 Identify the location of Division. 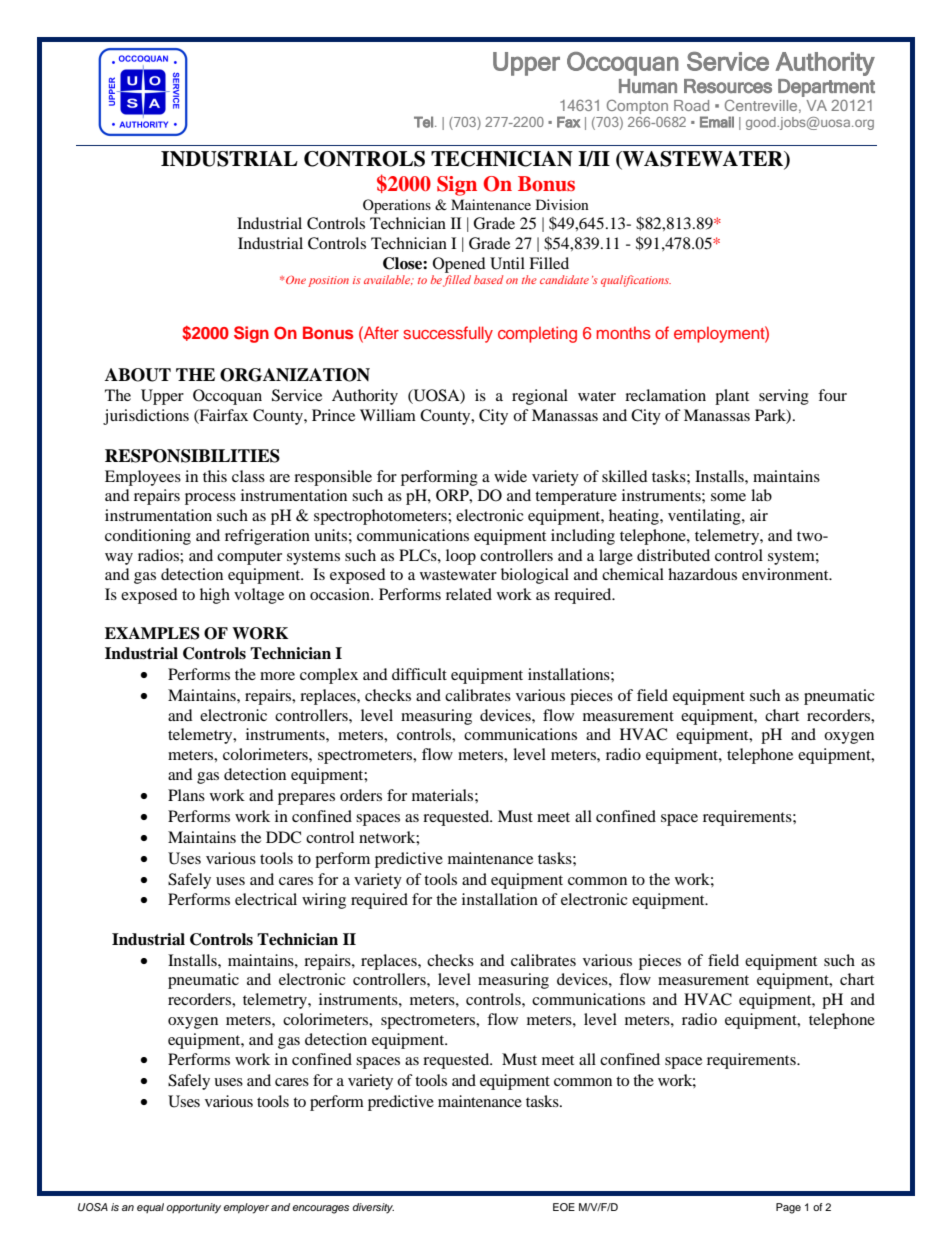
(562, 204).
